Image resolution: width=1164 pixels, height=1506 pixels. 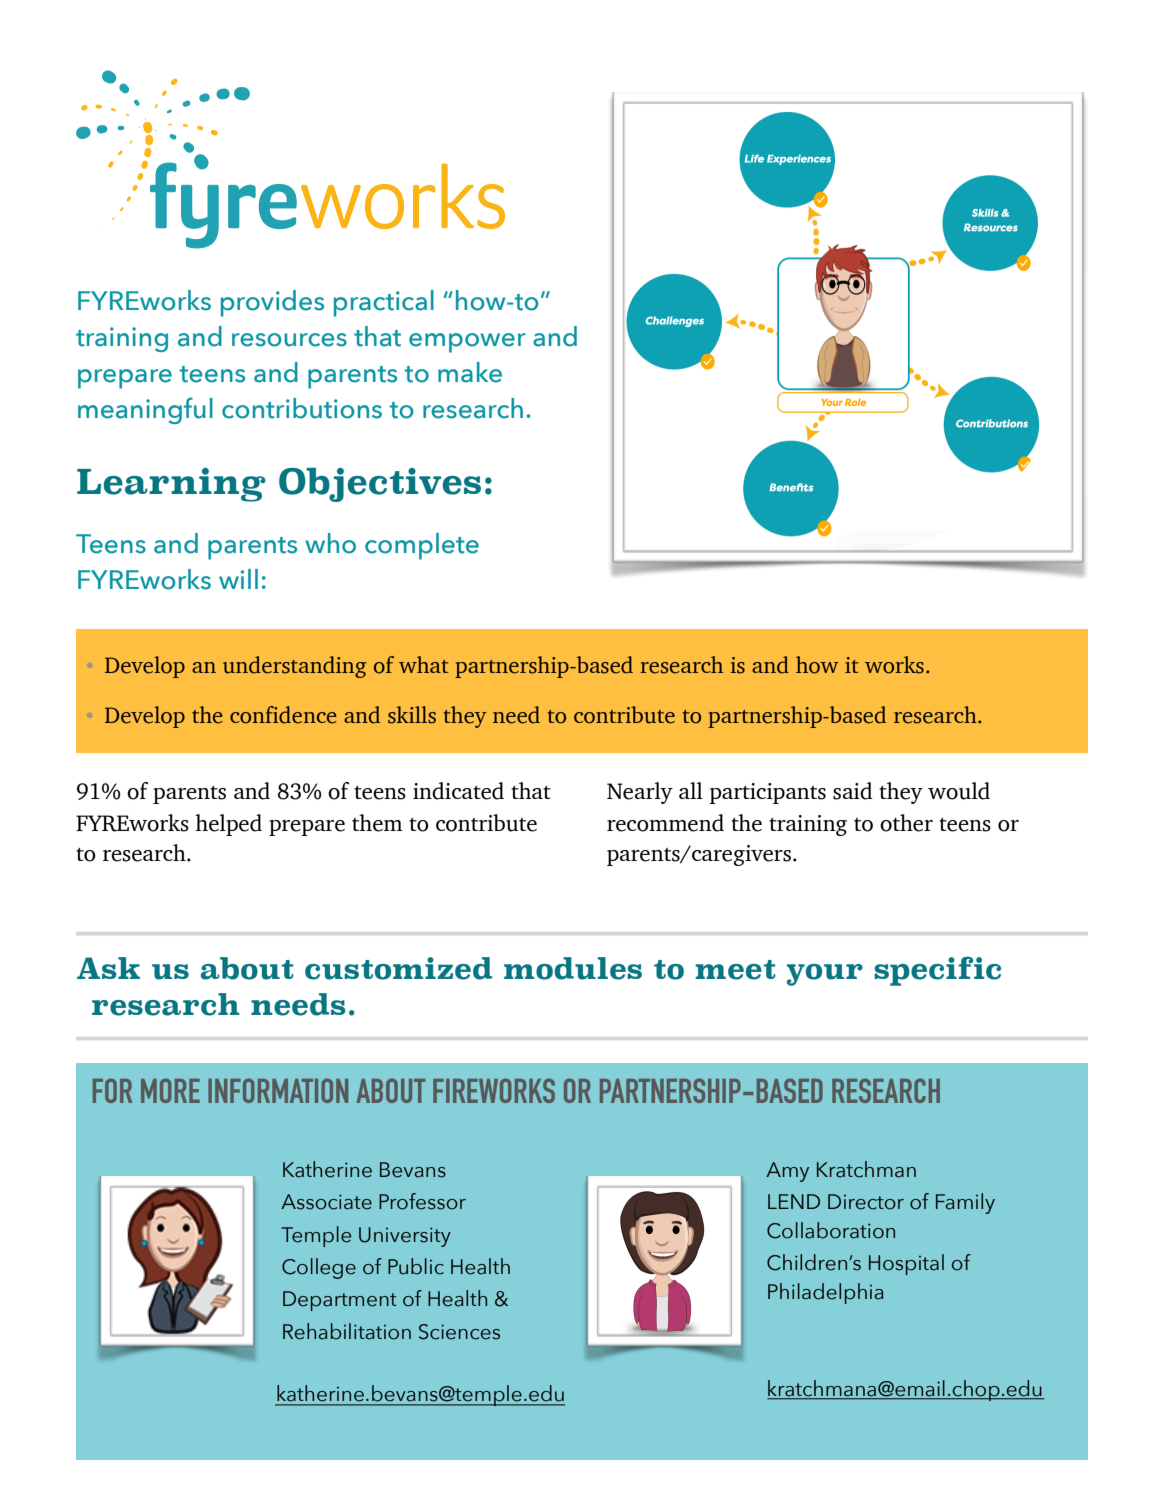 I want to click on make, so click(x=470, y=372).
